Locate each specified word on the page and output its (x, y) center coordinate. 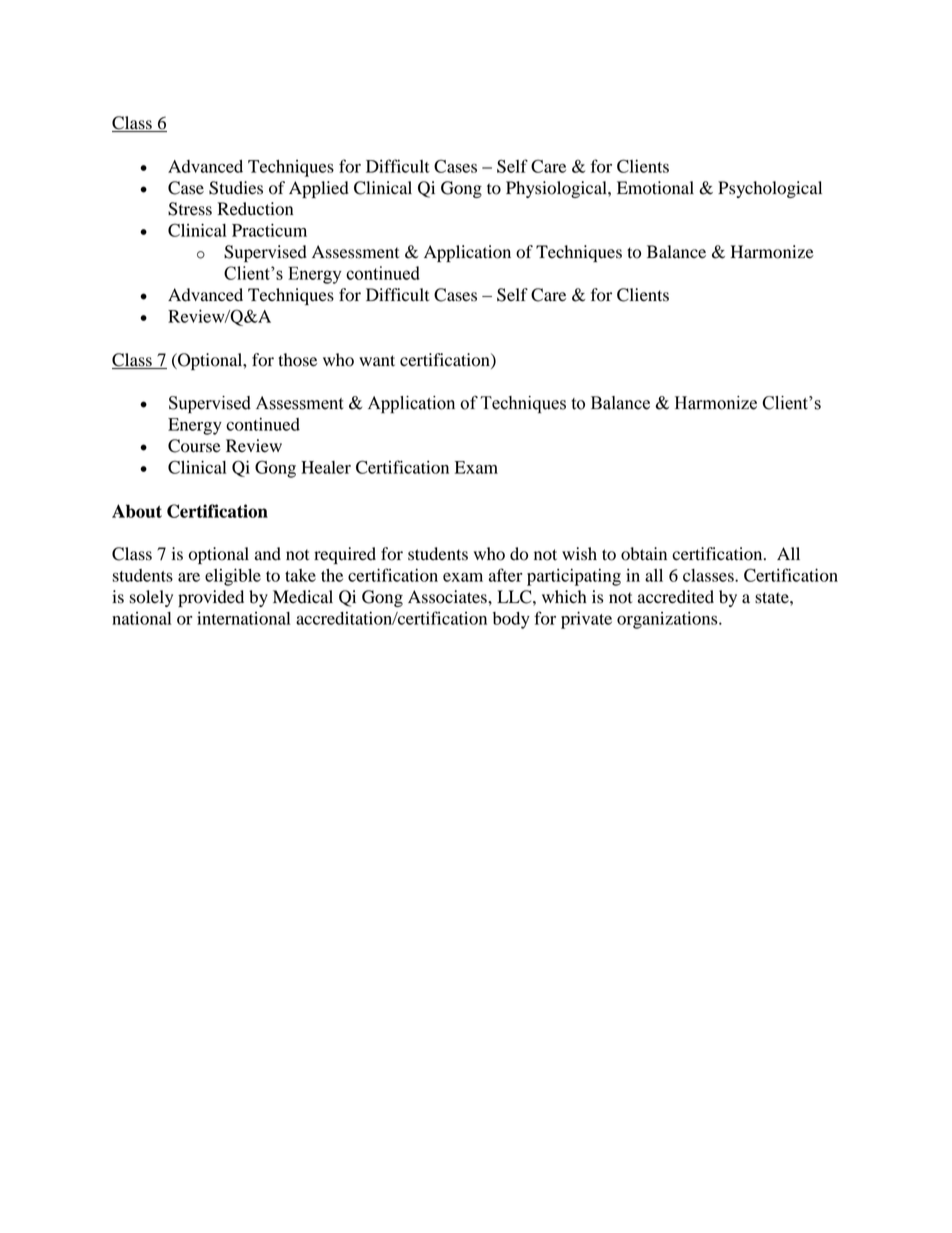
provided (211, 598)
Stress (190, 209)
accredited (676, 597)
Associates (448, 597)
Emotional (655, 188)
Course (194, 446)
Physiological (557, 189)
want (377, 360)
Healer (326, 467)
